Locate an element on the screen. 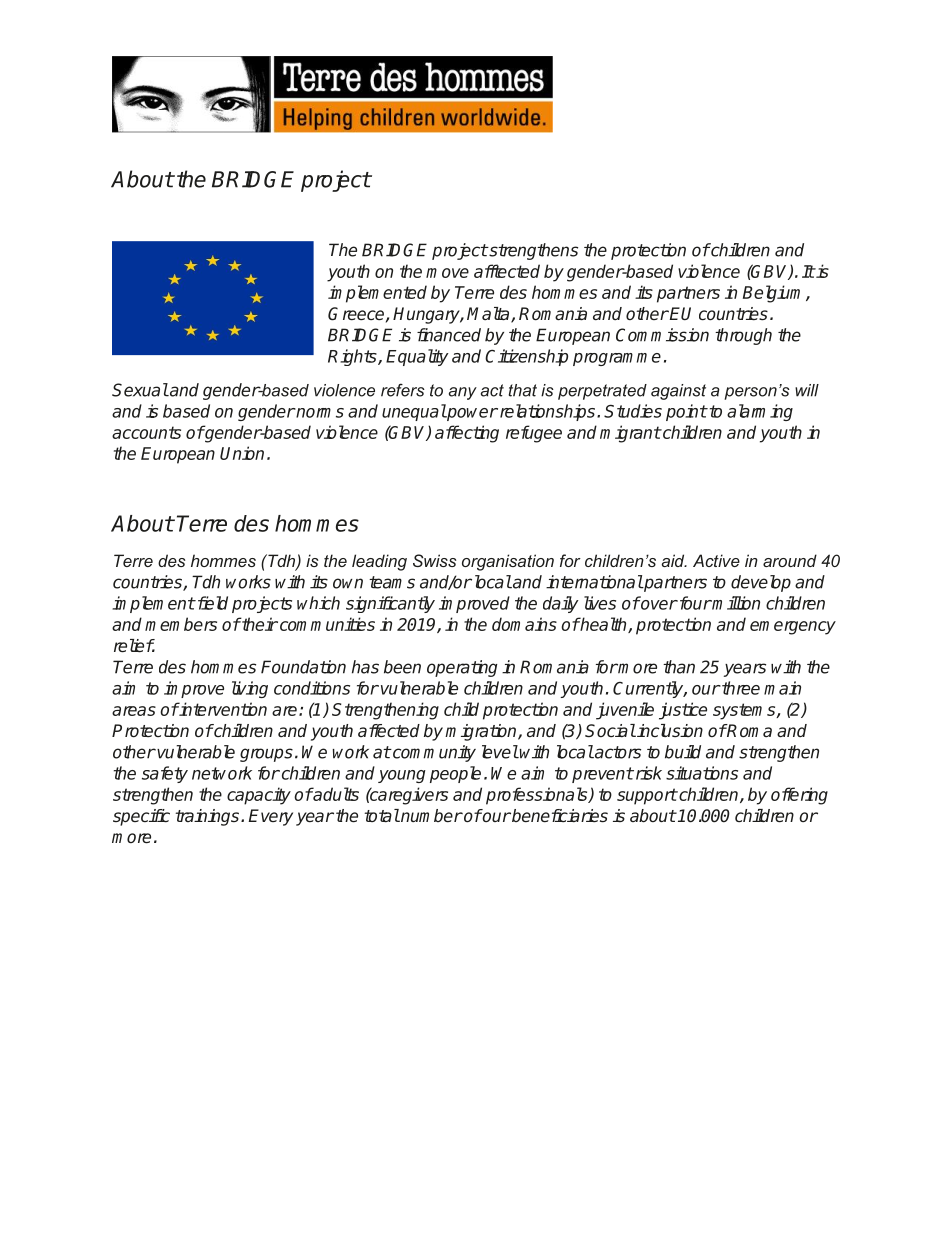 This screenshot has height=1233, width=952. million is located at coordinates (735, 603).
